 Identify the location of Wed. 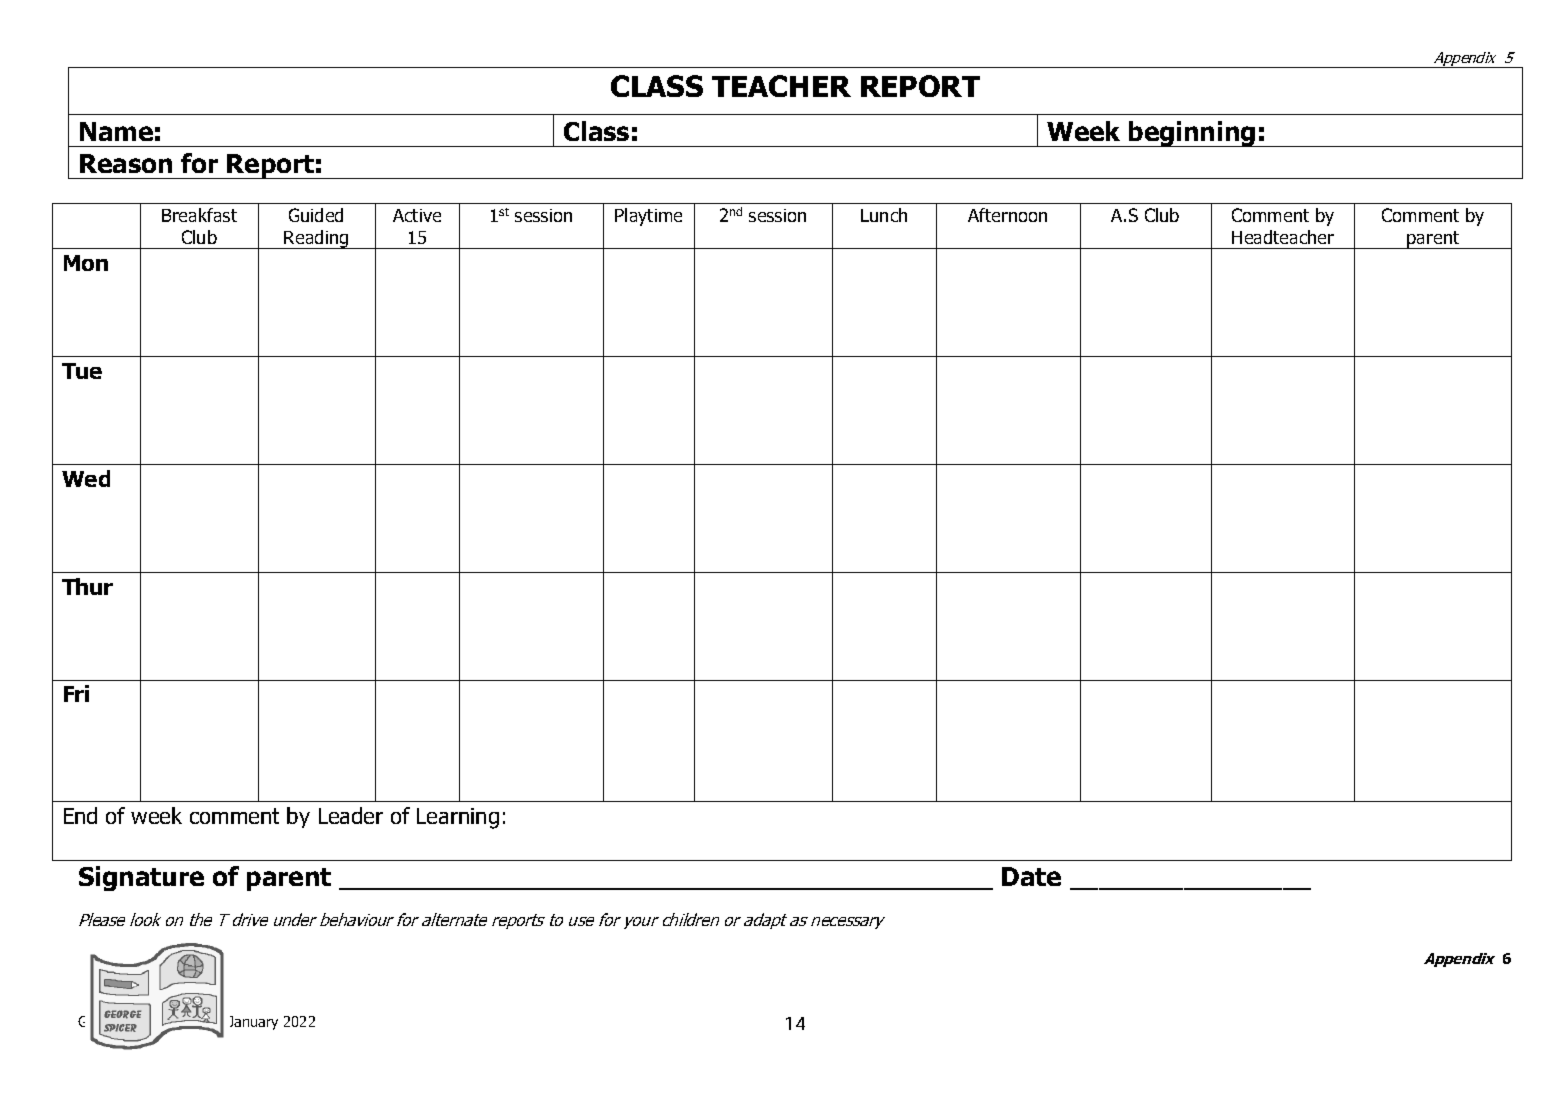
(86, 478).
